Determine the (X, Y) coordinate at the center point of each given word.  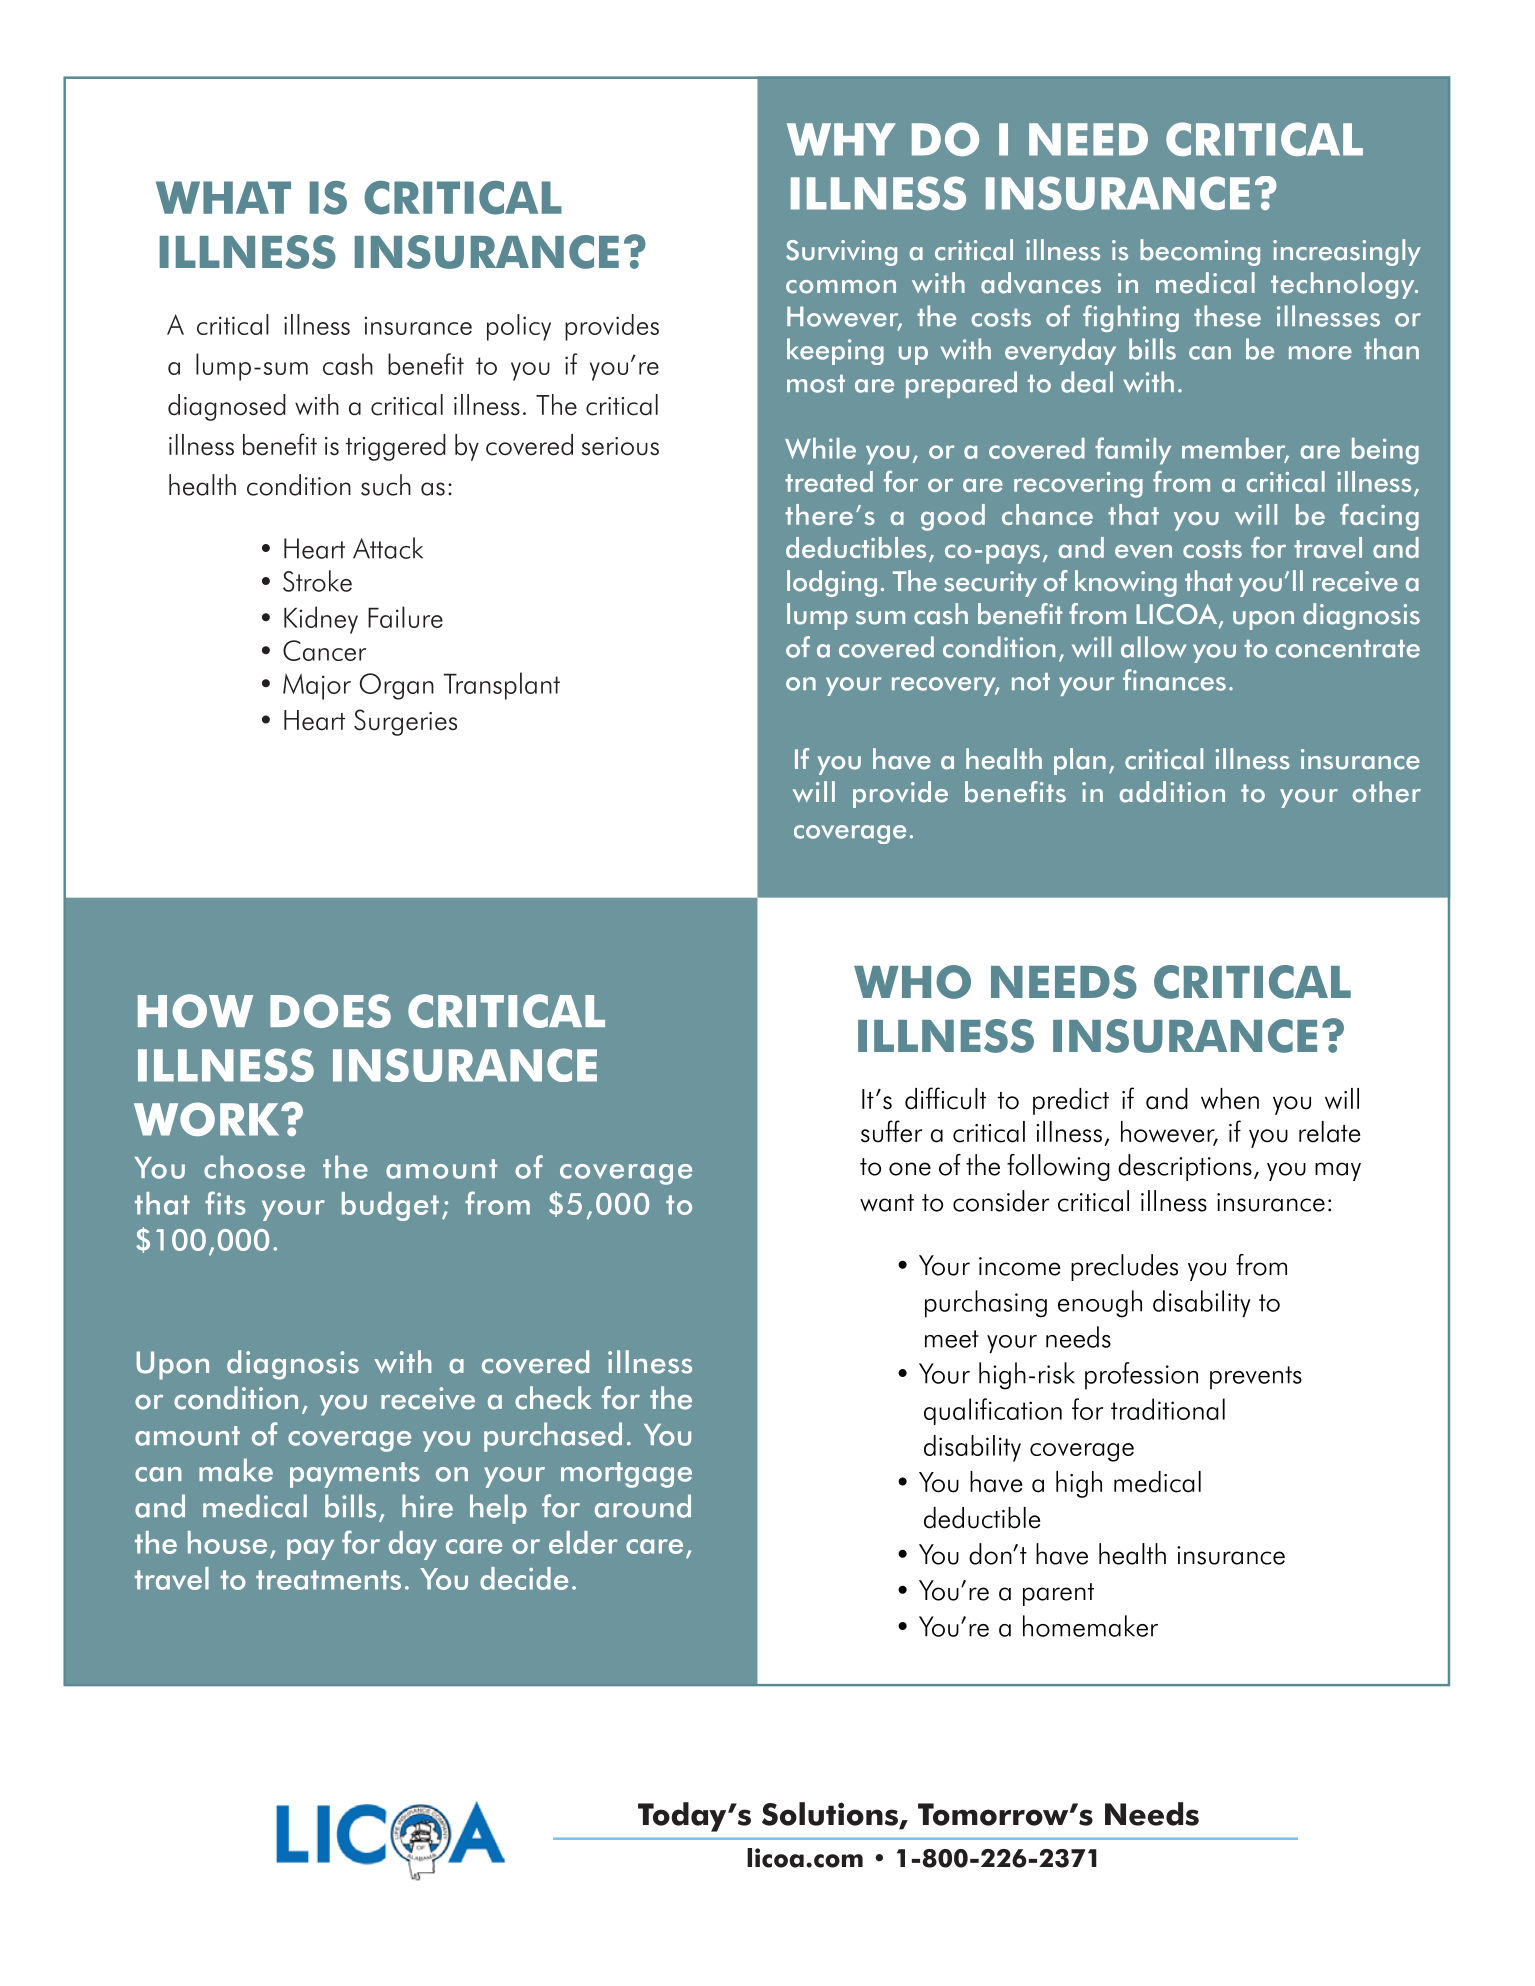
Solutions (831, 1815)
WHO (912, 982)
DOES (330, 1011)
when (1230, 1099)
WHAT (223, 197)
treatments (328, 1580)
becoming (1200, 252)
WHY (841, 139)
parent (1058, 1594)
